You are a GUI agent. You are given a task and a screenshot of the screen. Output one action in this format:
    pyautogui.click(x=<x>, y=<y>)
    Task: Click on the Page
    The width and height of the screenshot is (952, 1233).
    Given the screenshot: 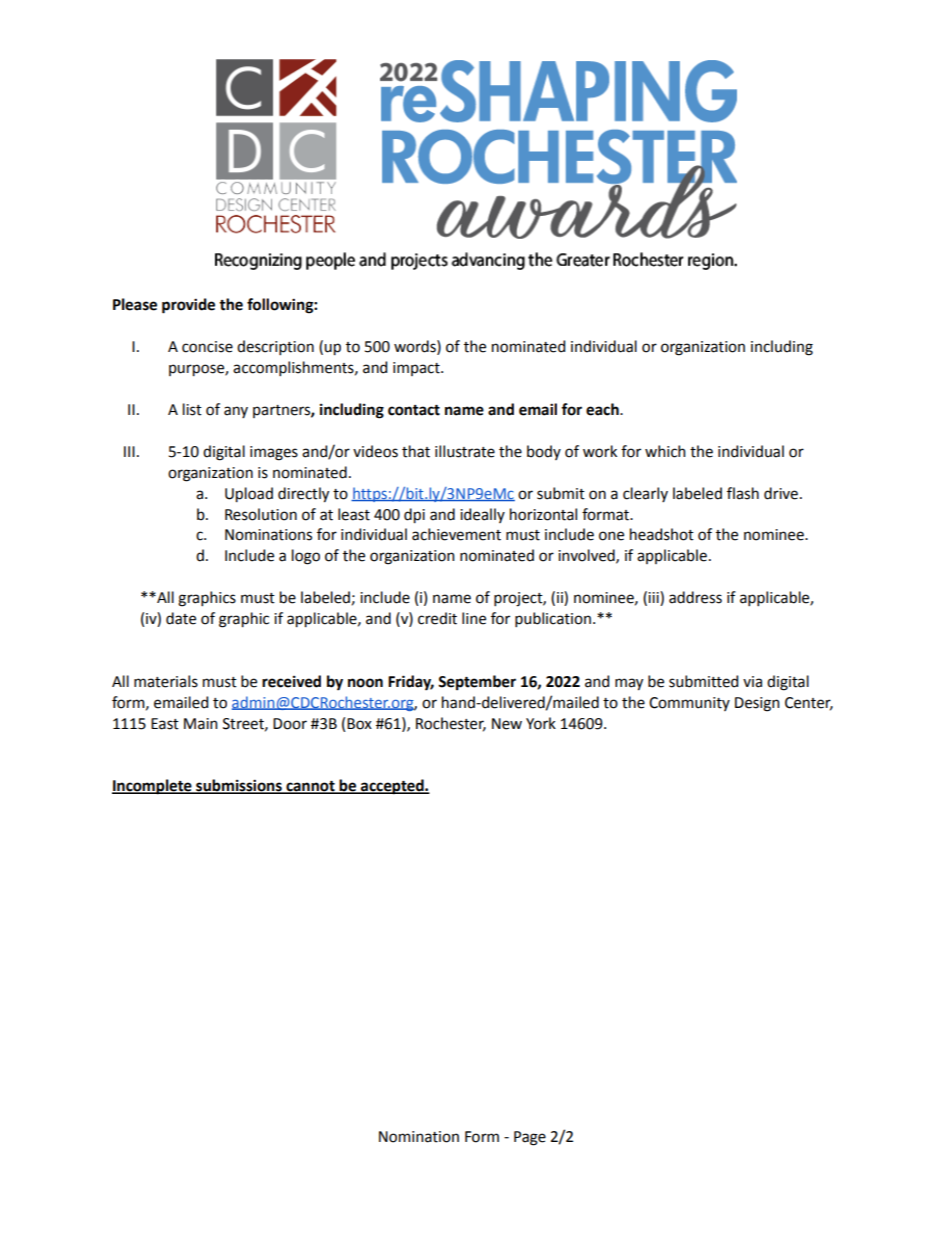 What is the action you would take?
    pyautogui.click(x=530, y=1138)
